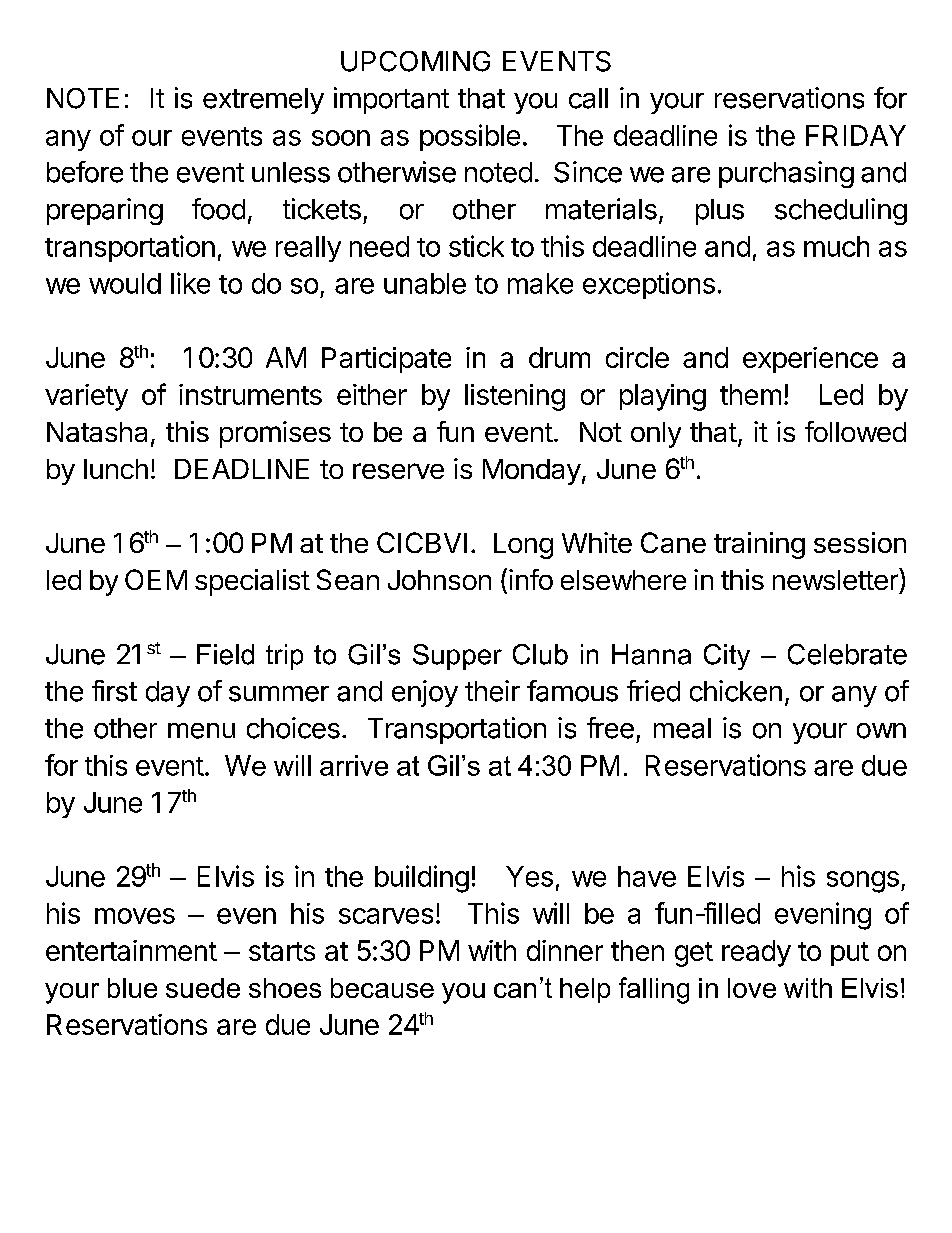  Describe the element at coordinates (156, 579) in the screenshot. I see `OEM` at that location.
